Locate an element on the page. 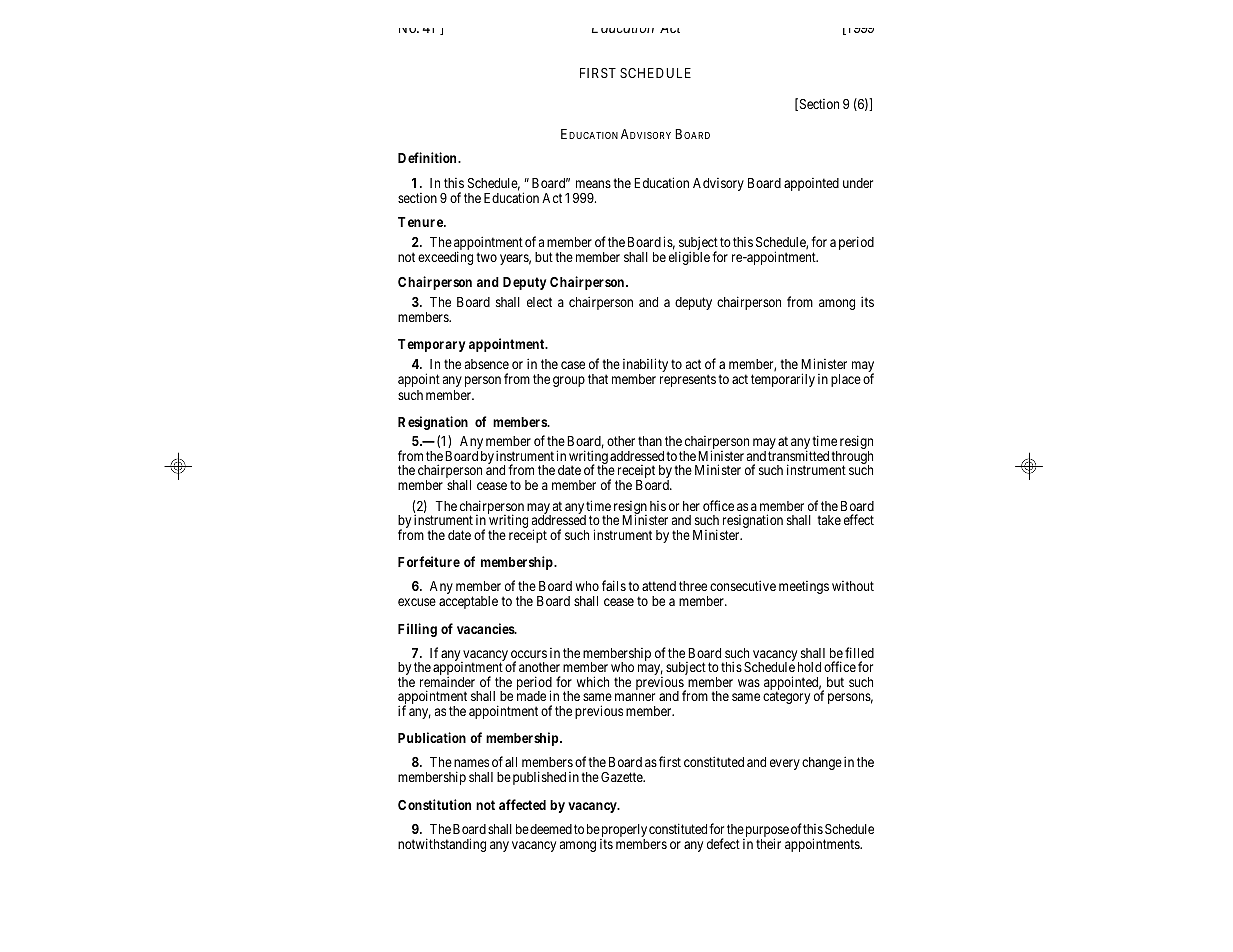  Forfeiture is located at coordinates (429, 561).
